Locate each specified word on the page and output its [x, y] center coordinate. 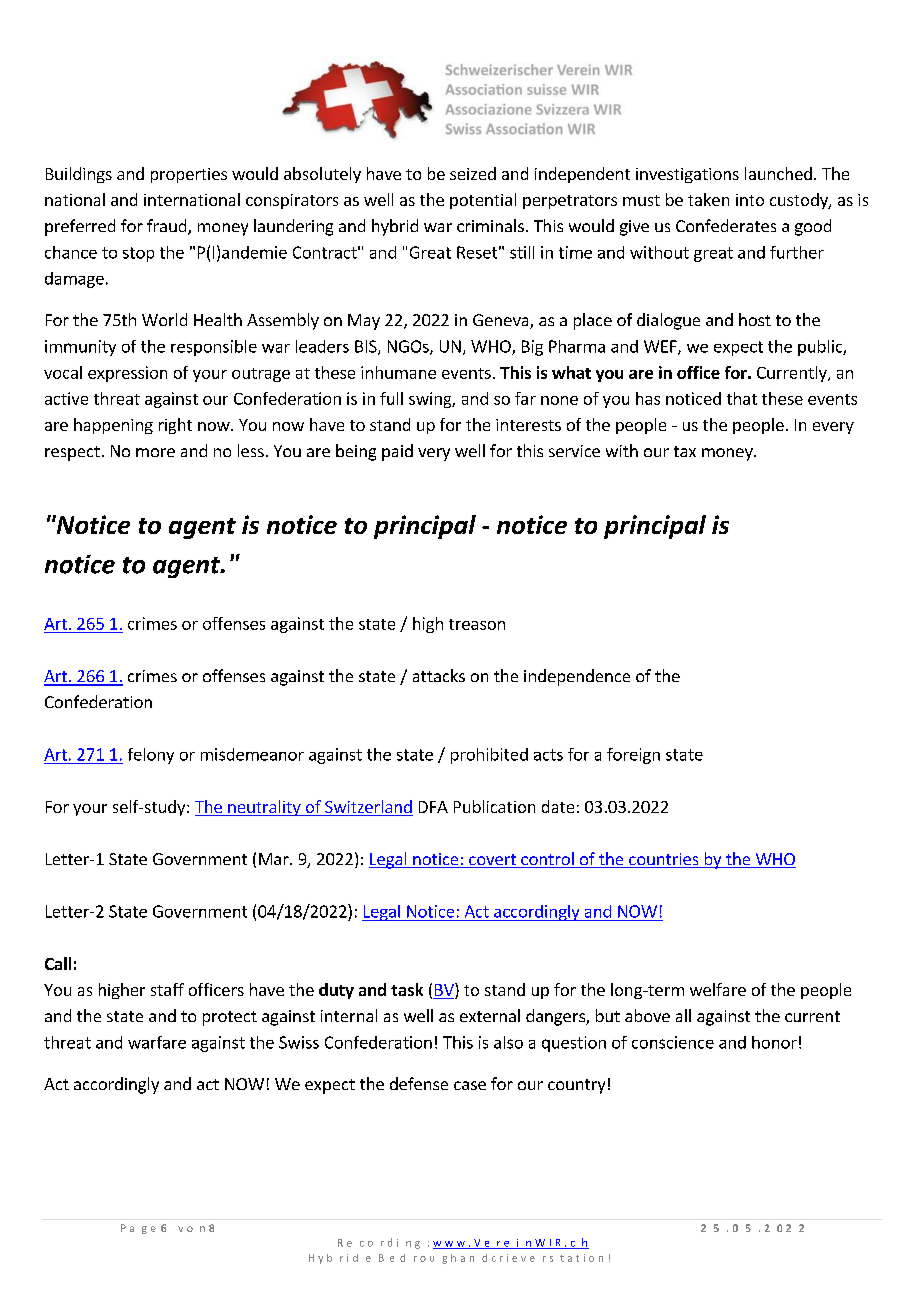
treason [477, 624]
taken [708, 199]
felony [151, 756]
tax [685, 451]
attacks [439, 675]
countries [664, 860]
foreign [633, 756]
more [155, 452]
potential [483, 201]
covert [492, 861]
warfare [157, 1042]
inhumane [398, 372]
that [742, 398]
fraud [168, 227]
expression [127, 374]
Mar [275, 859]
